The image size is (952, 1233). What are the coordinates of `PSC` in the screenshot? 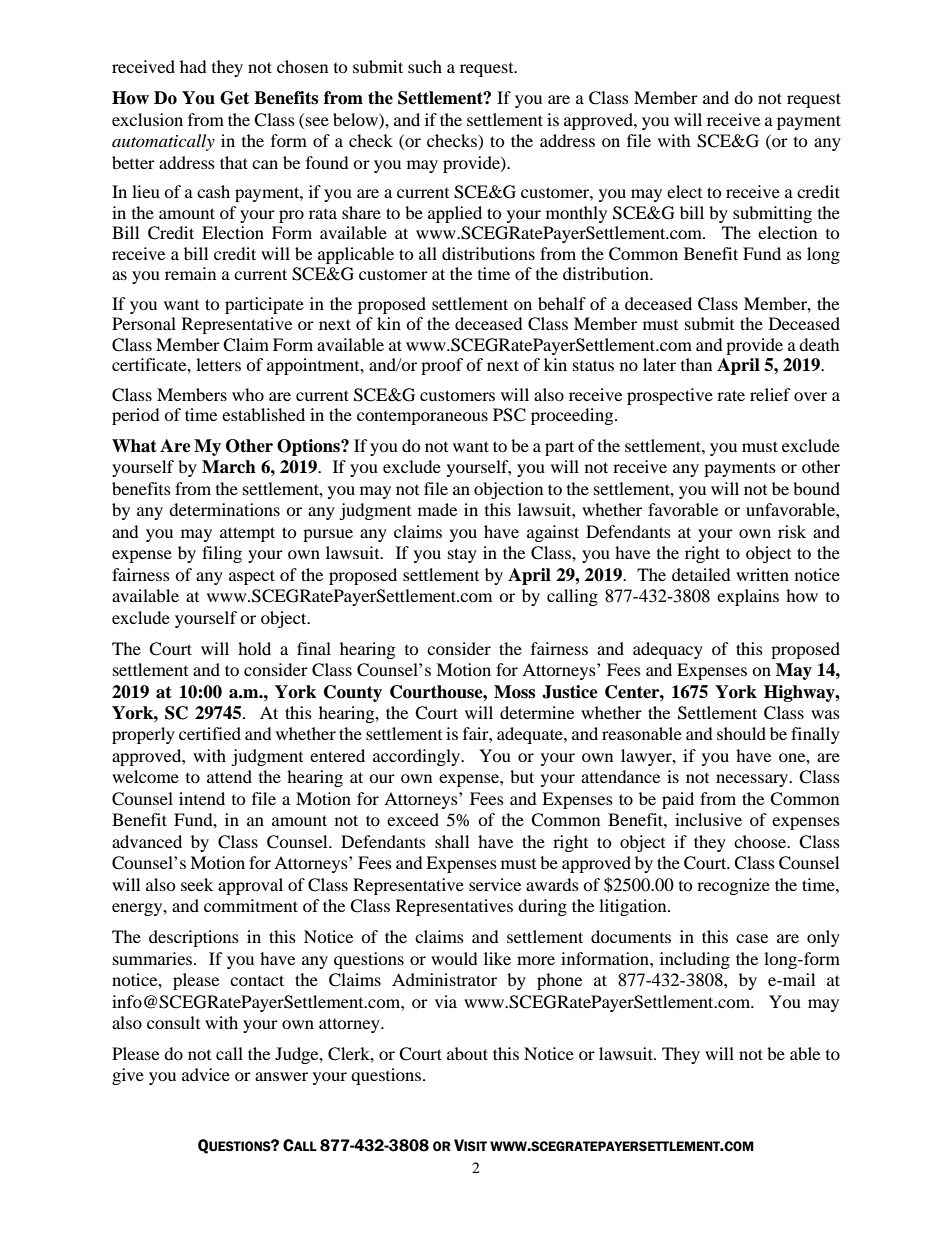 It's located at (509, 415).
